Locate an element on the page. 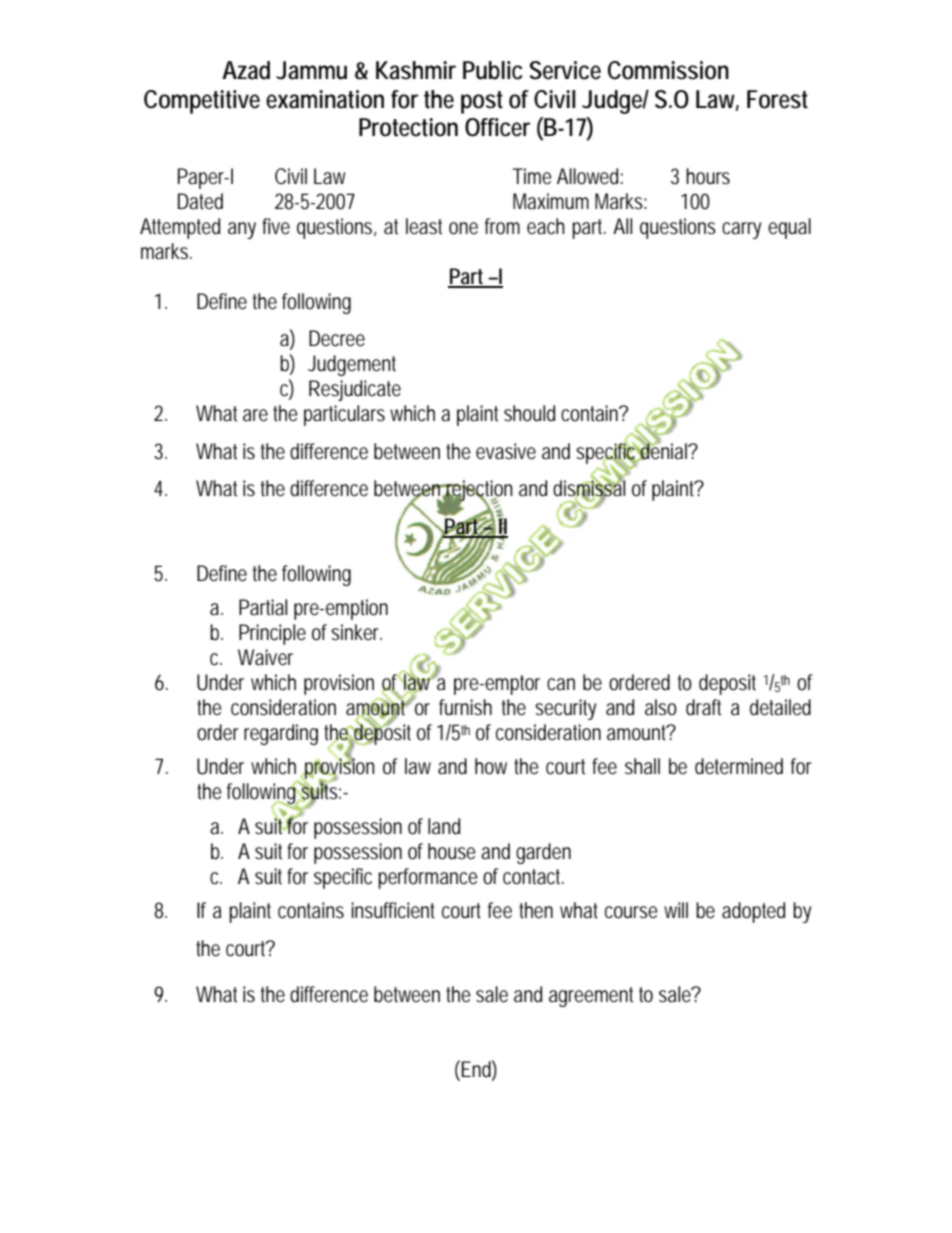 The image size is (952, 1233). can is located at coordinates (561, 684).
